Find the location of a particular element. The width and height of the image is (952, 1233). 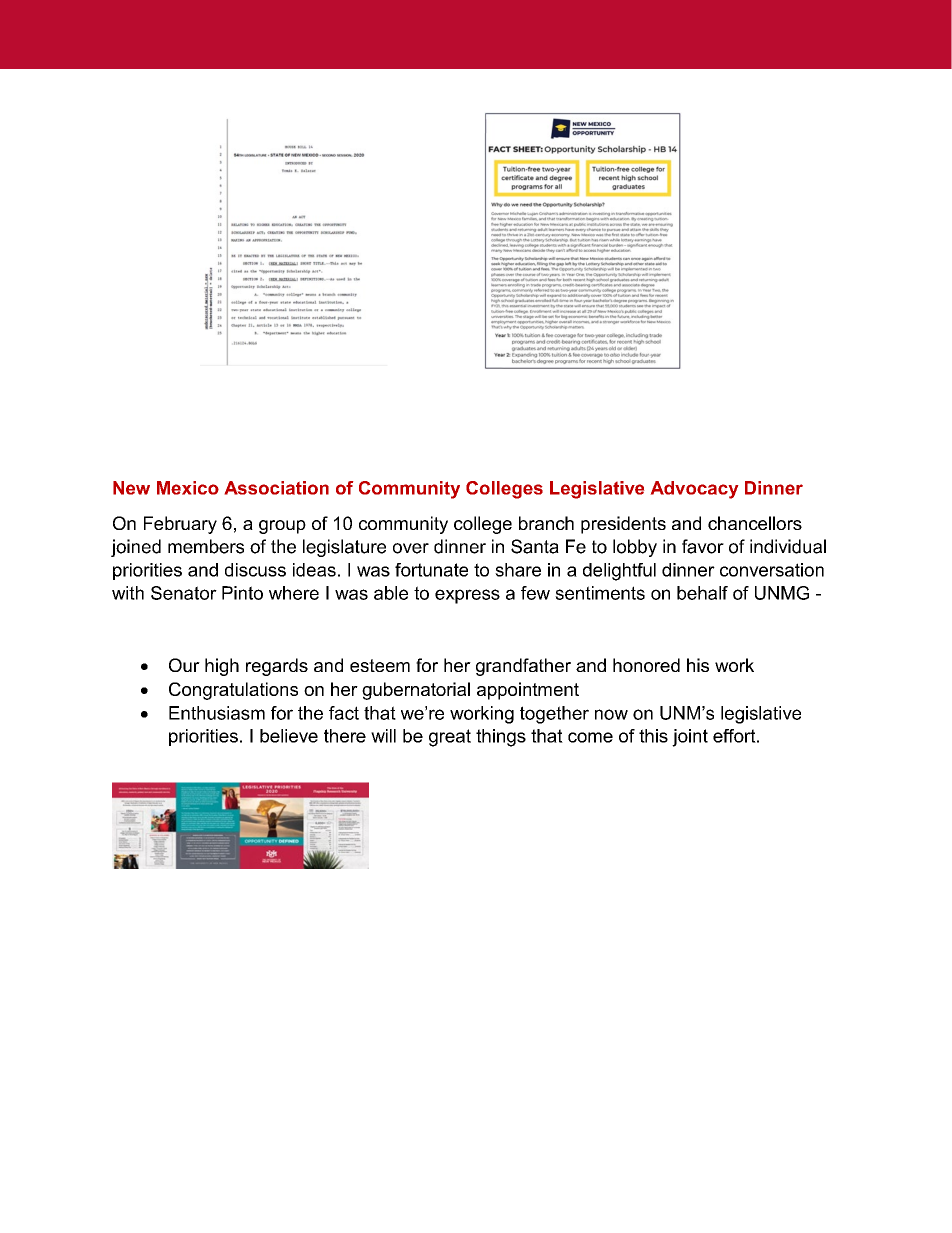

members is located at coordinates (206, 546).
